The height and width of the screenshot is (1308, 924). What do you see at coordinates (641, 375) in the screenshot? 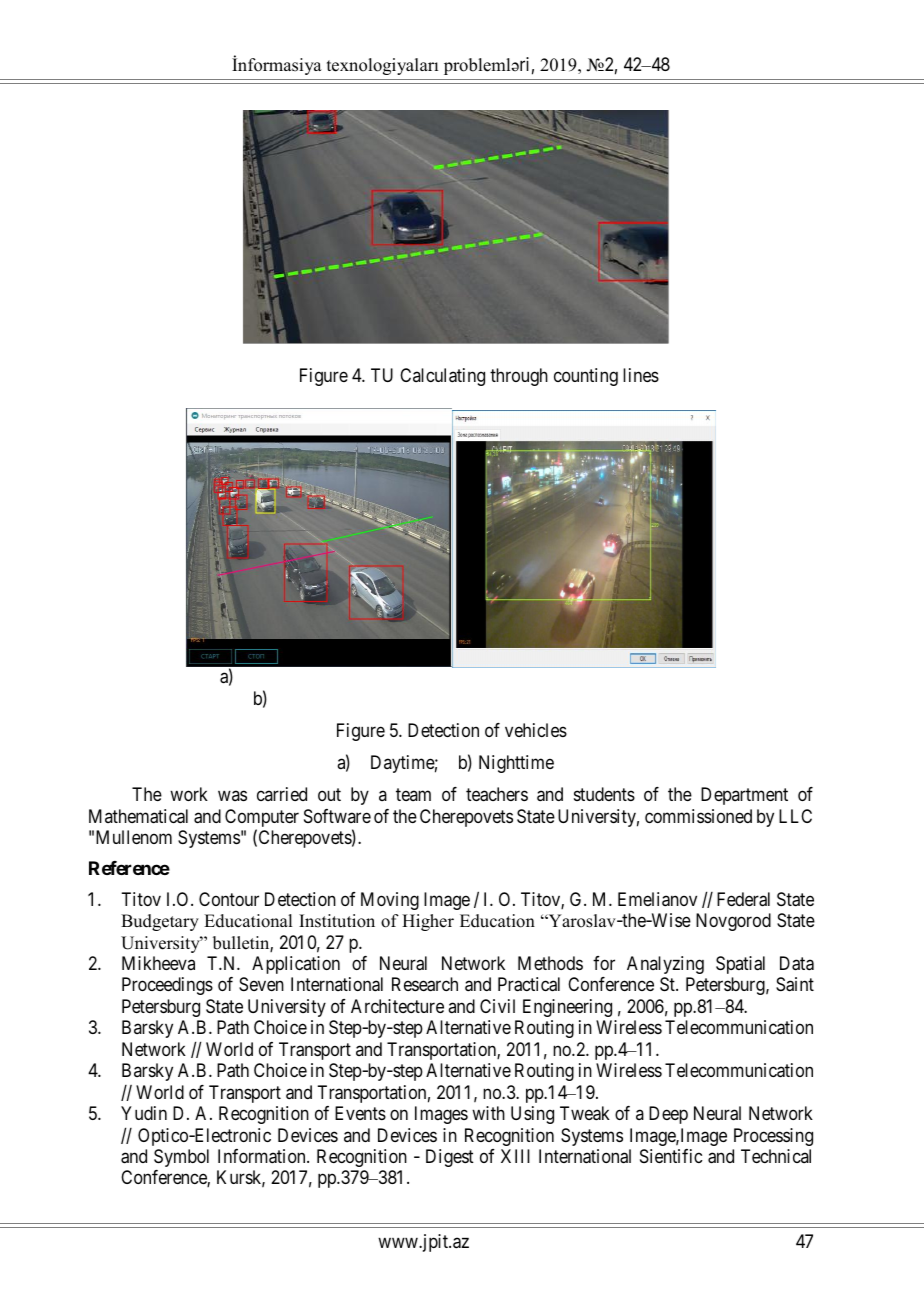
I see `lines` at bounding box center [641, 375].
